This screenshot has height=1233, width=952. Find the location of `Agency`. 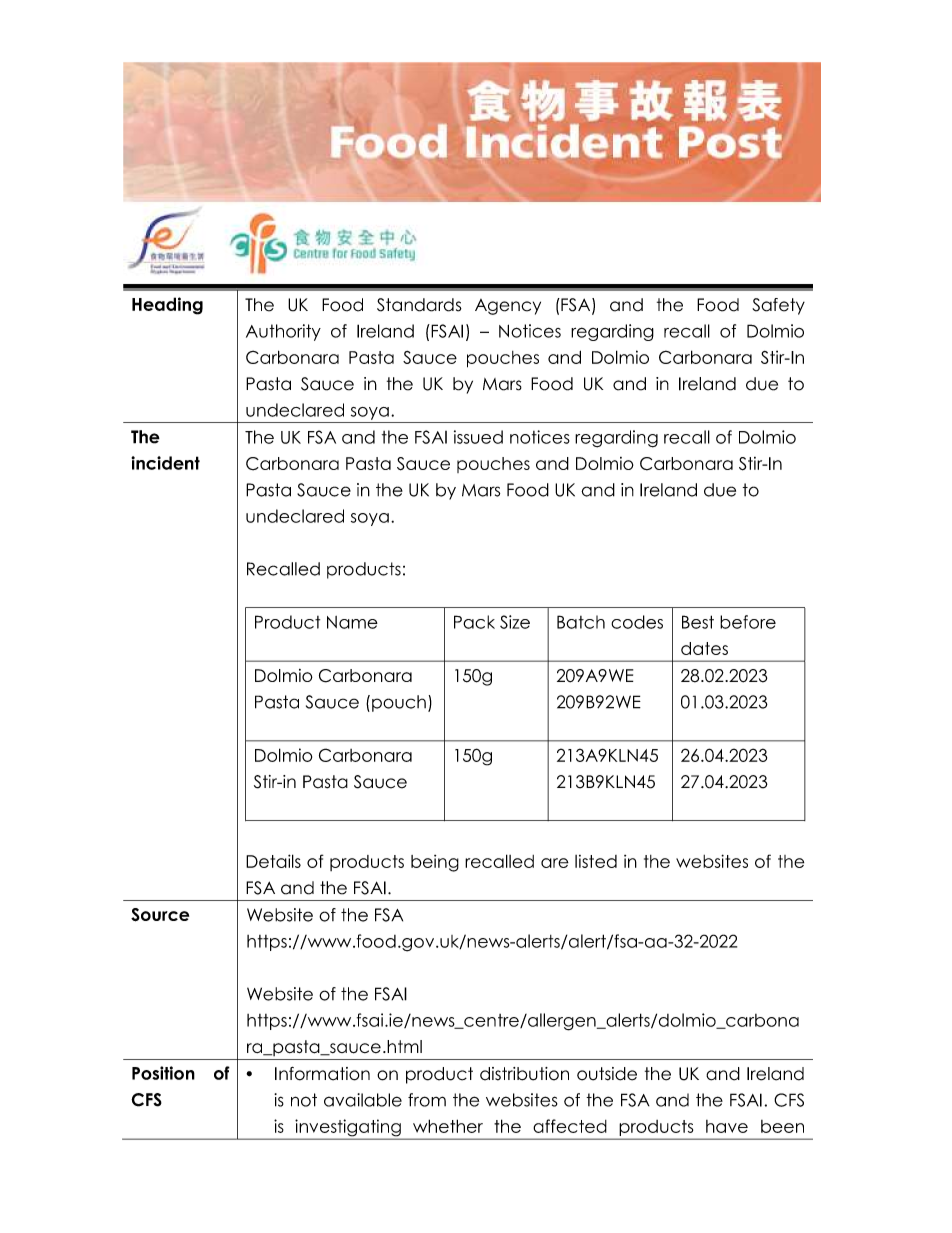

Agency is located at coordinates (508, 307).
